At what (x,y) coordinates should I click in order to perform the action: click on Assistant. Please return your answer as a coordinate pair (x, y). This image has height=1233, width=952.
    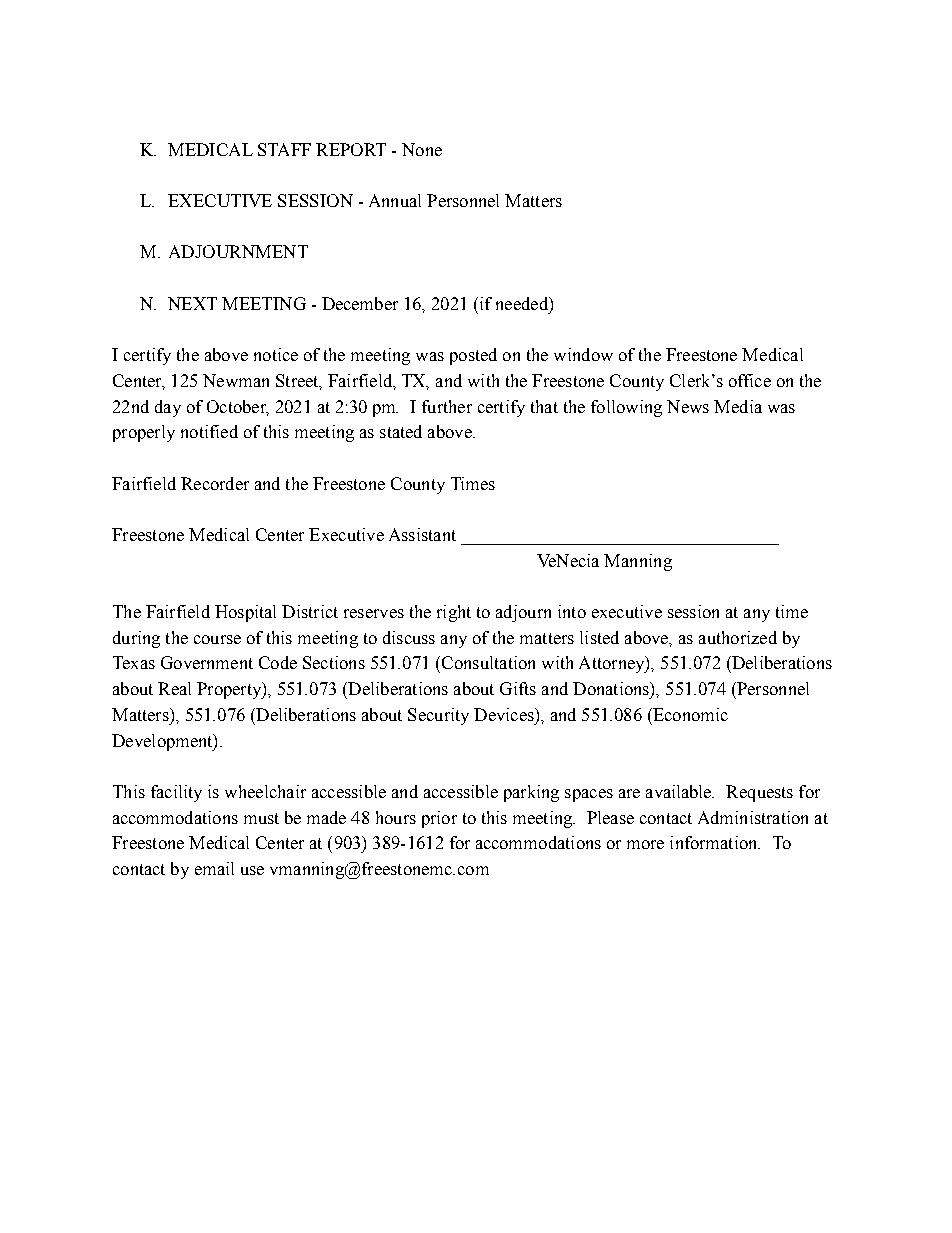
    Looking at the image, I should click on (422, 534).
